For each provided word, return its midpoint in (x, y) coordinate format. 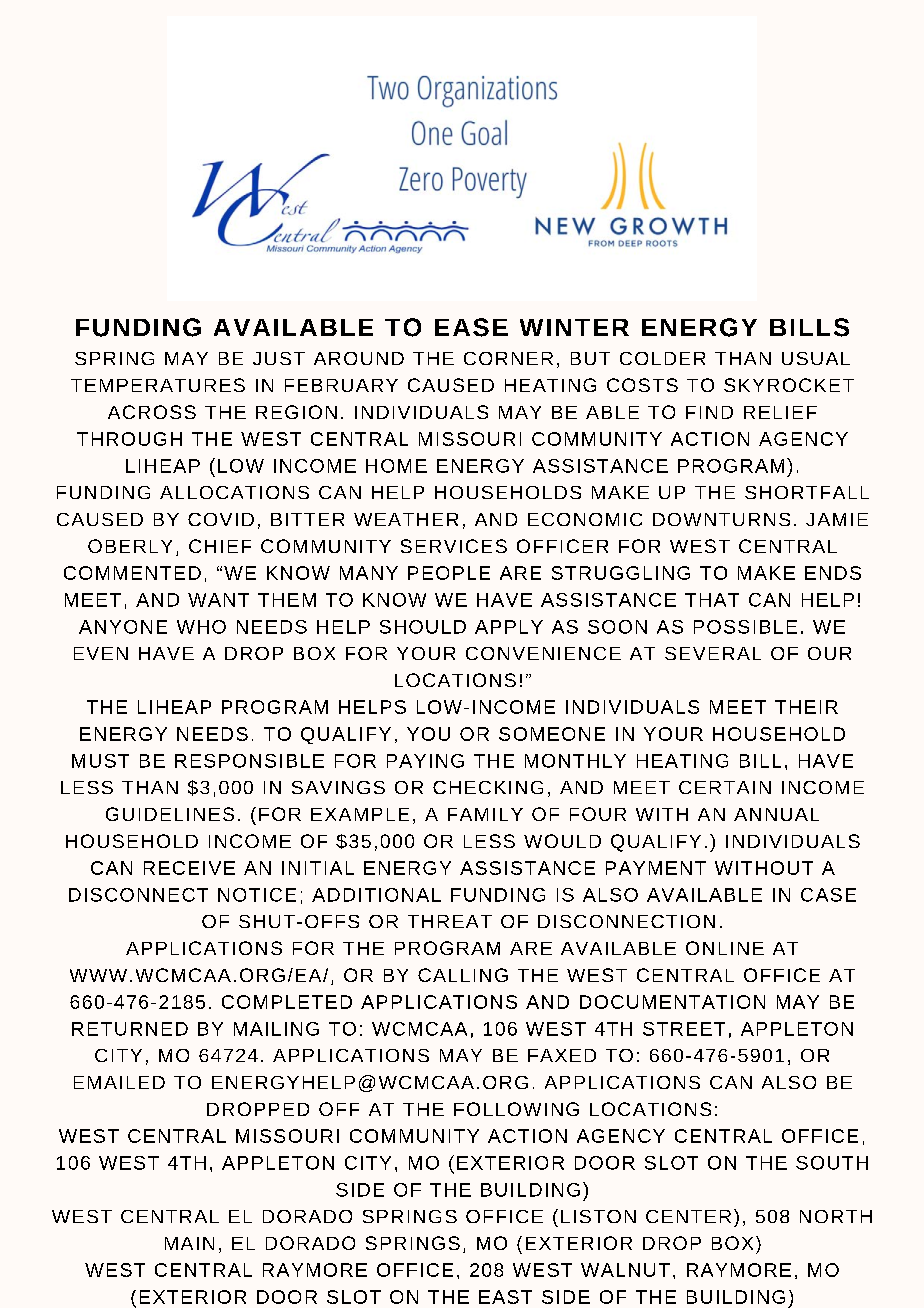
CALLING (463, 975)
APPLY (509, 627)
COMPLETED (287, 1002)
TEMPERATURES (158, 385)
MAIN (189, 1243)
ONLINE (725, 948)
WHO (201, 627)
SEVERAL (713, 653)
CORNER (508, 358)
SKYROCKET (789, 385)
